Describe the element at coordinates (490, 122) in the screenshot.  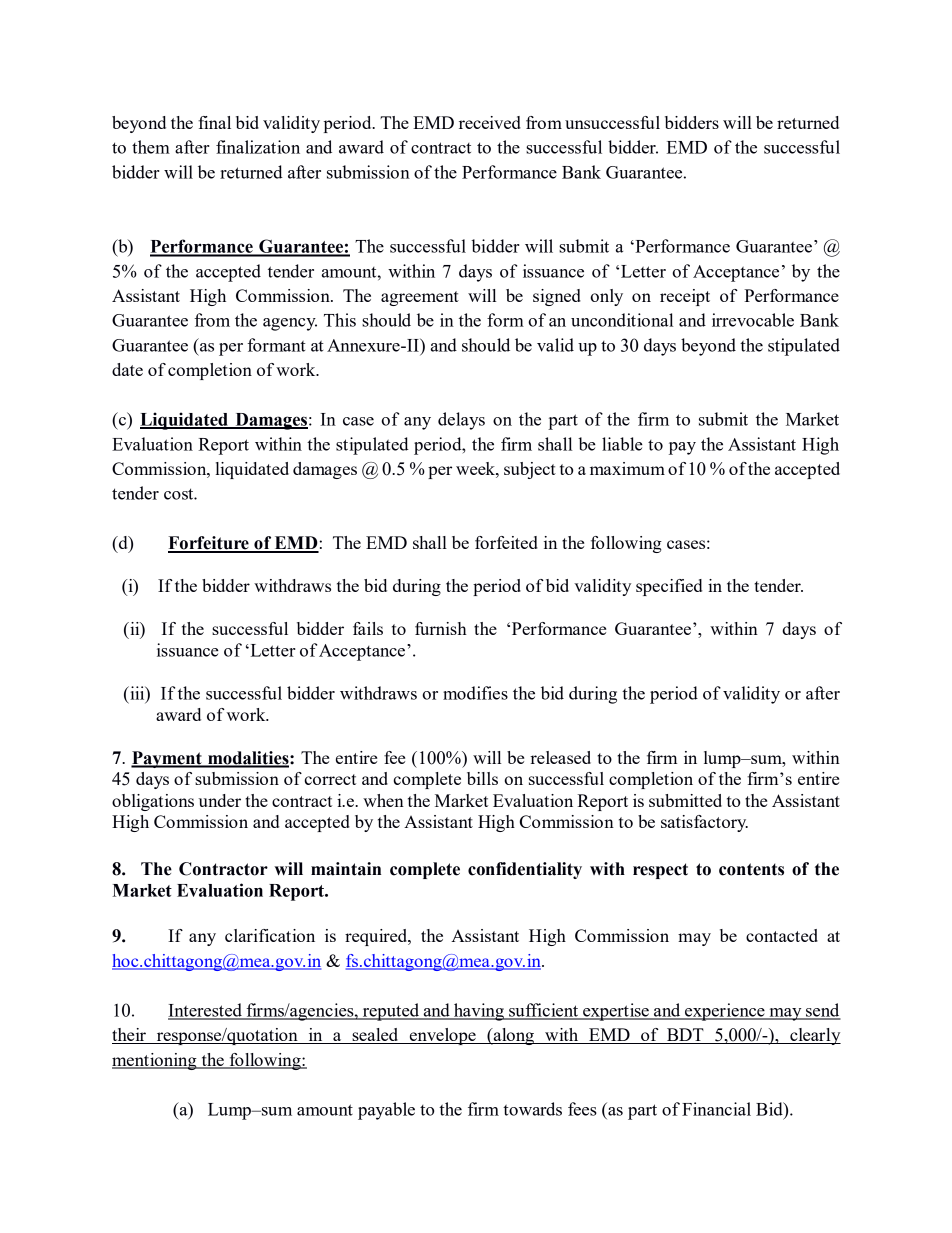
I see `received` at that location.
